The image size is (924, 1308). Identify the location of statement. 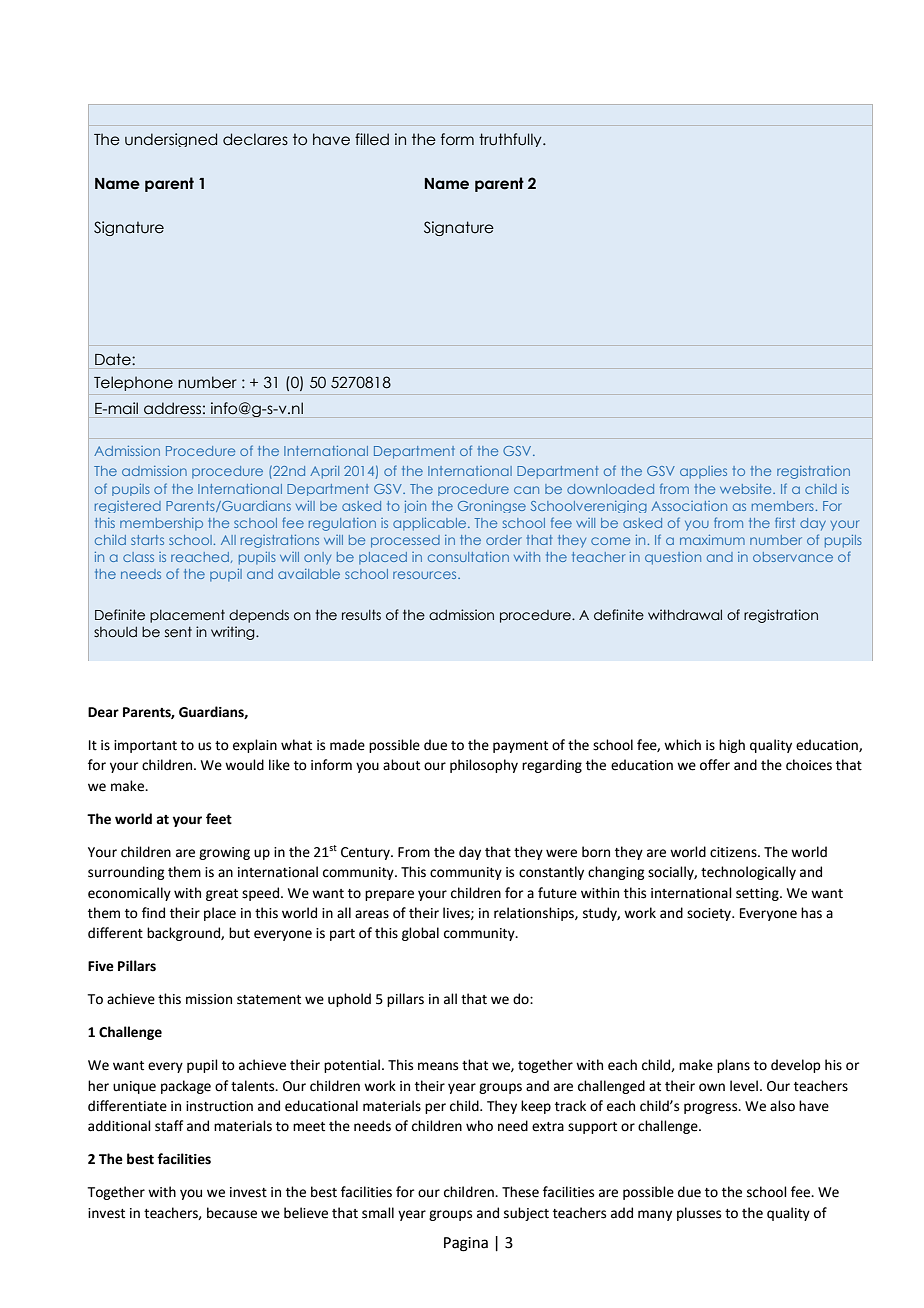
(269, 1000).
